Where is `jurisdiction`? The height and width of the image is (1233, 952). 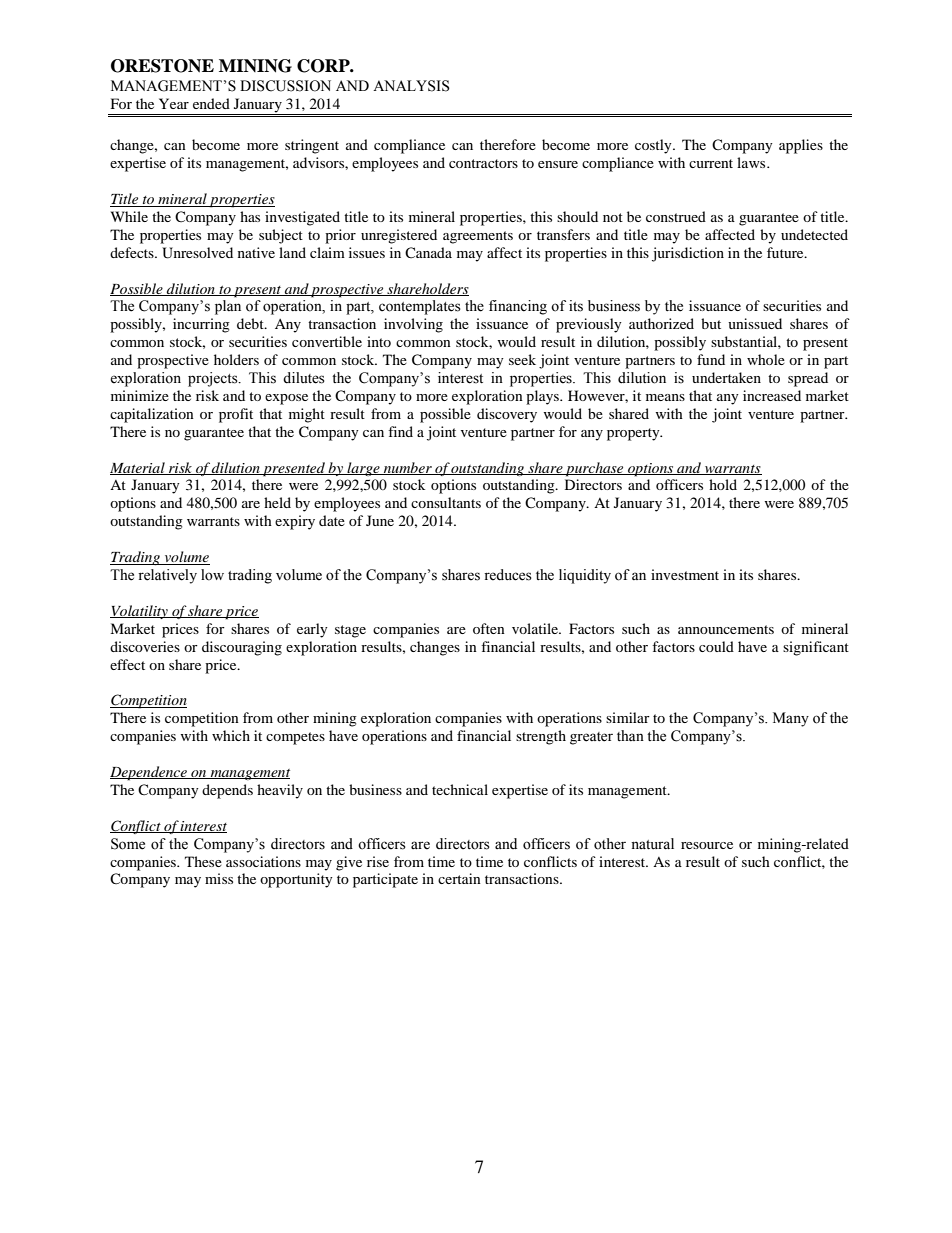
jurisdiction is located at coordinates (688, 254).
